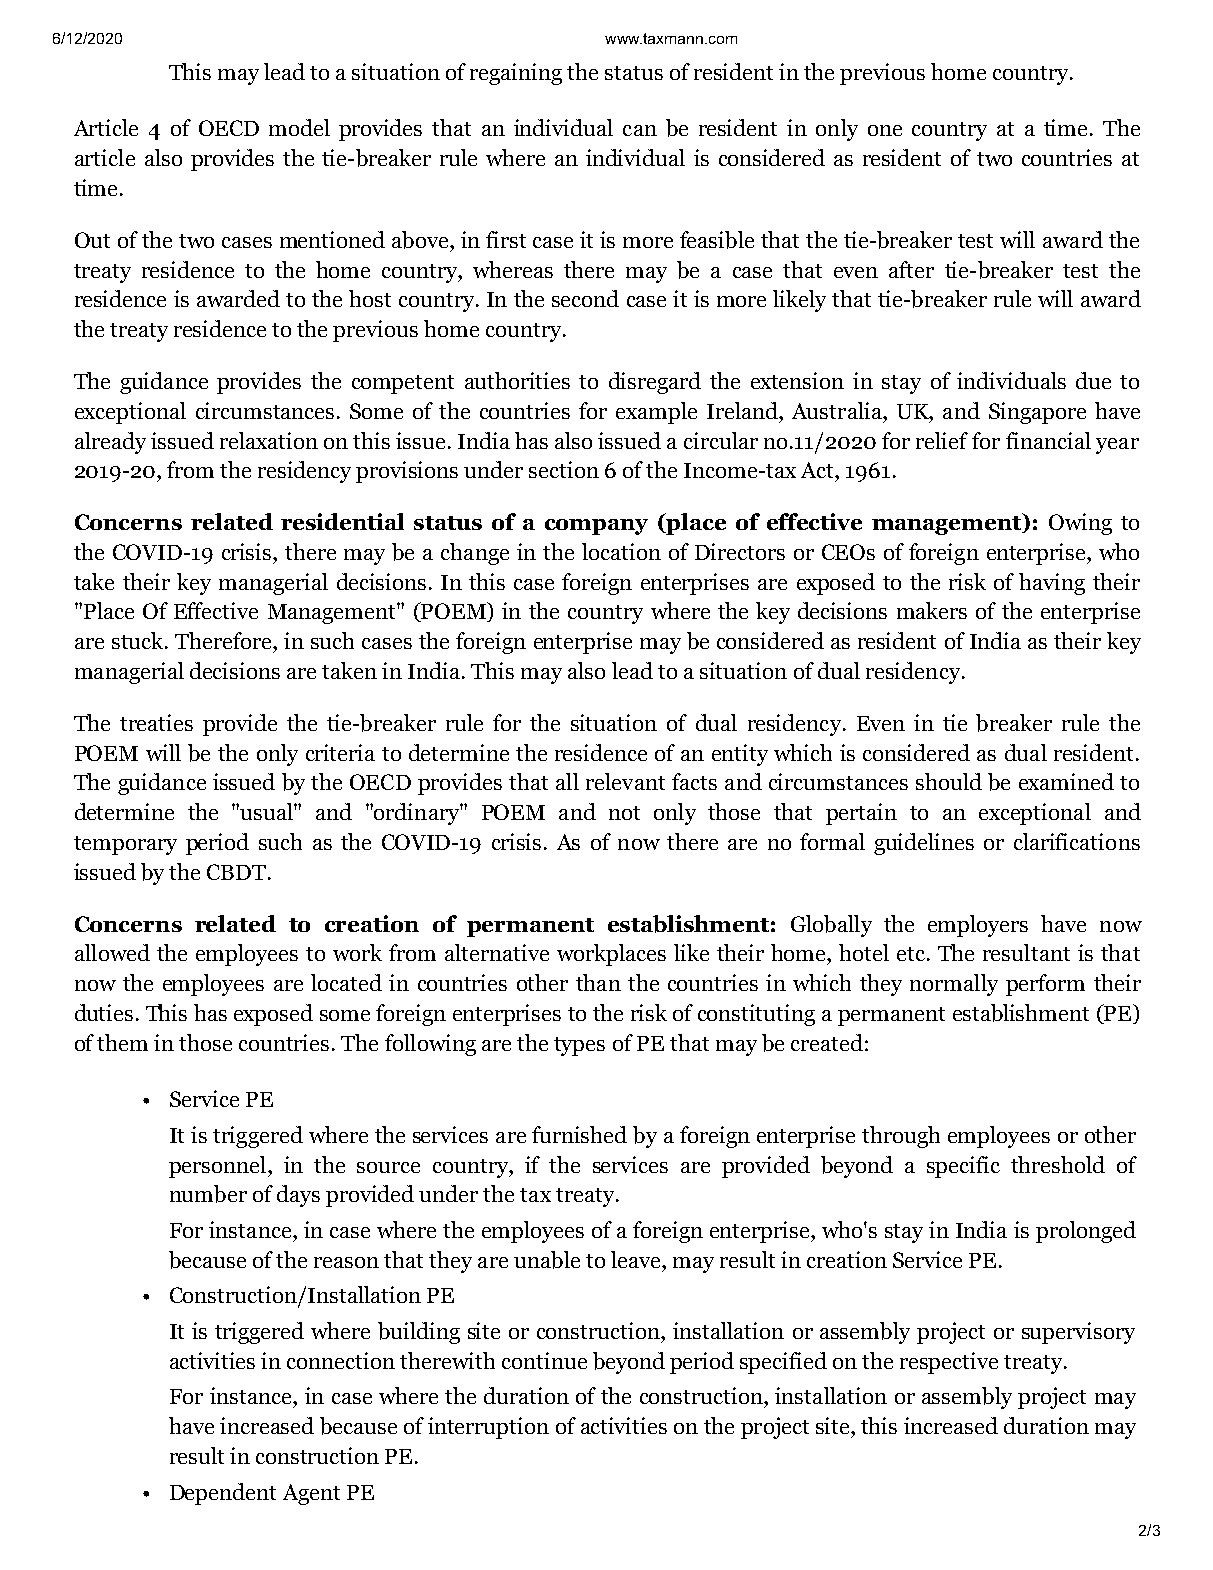  I want to click on model, so click(299, 127).
